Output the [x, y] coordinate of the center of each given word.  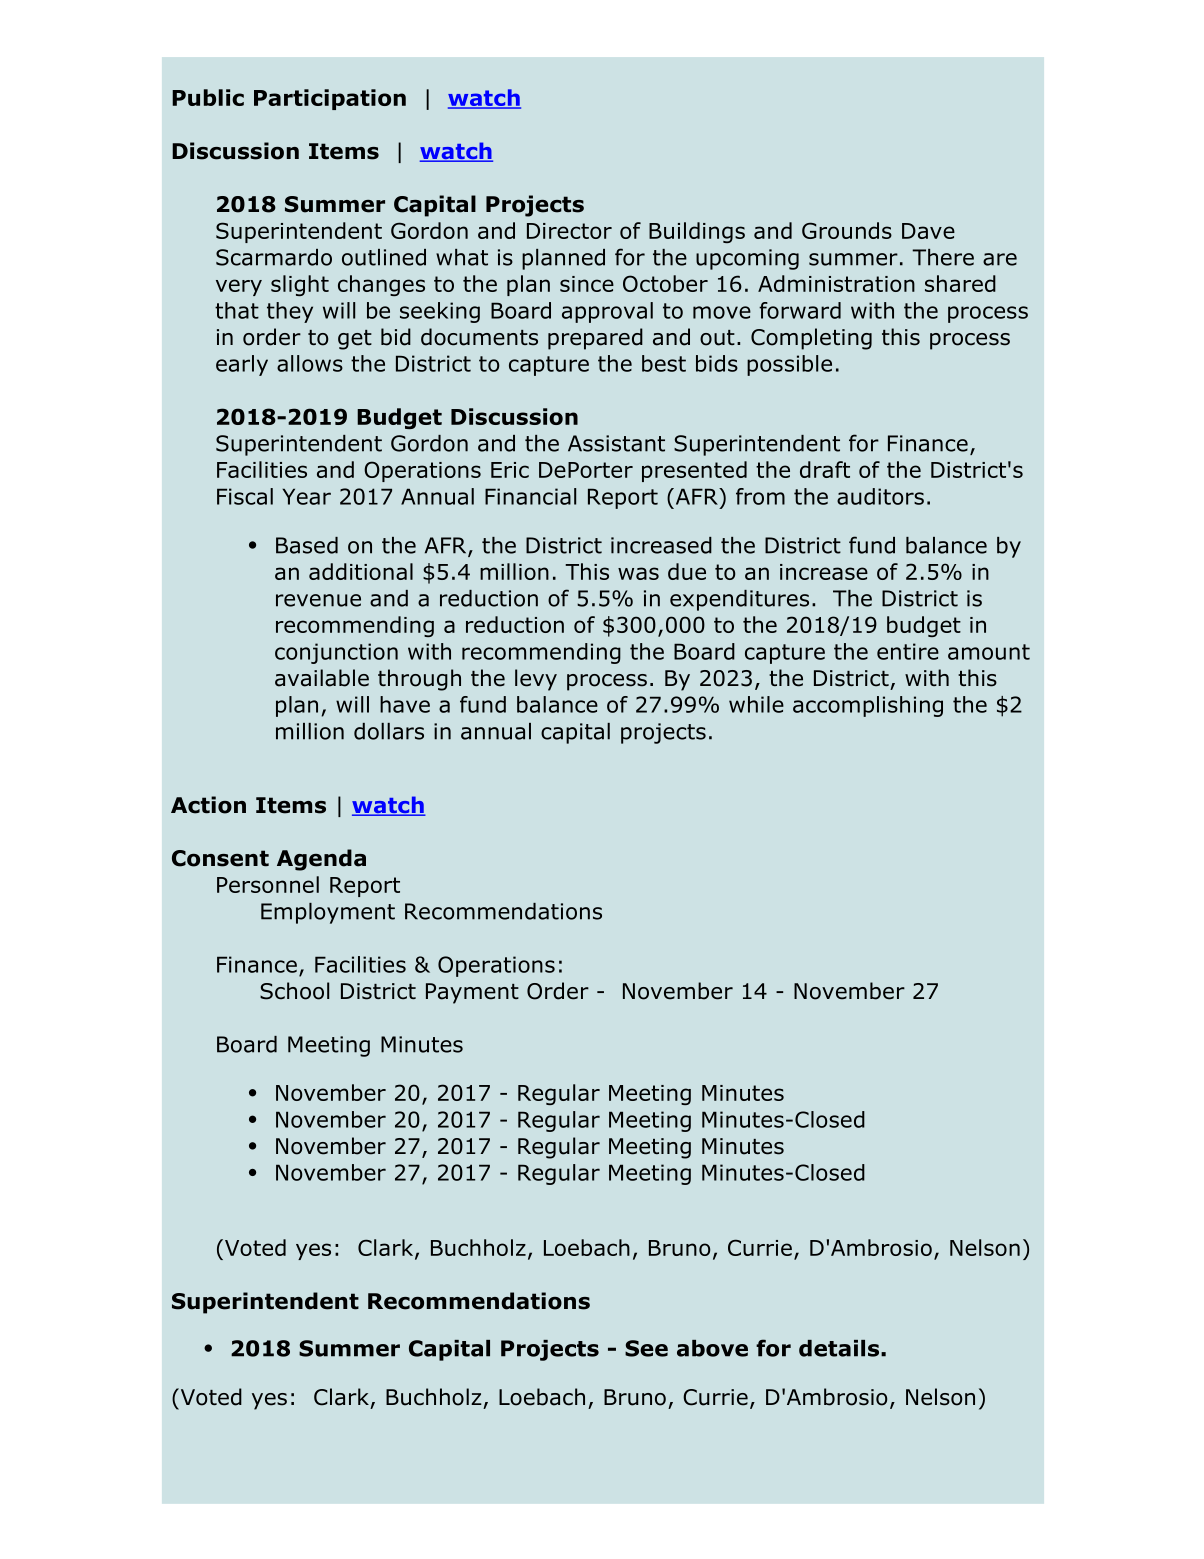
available [322, 678]
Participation [330, 99]
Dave [928, 231]
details [839, 1348]
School [294, 991]
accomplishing [868, 706]
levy [536, 680]
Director [569, 231]
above [712, 1348]
